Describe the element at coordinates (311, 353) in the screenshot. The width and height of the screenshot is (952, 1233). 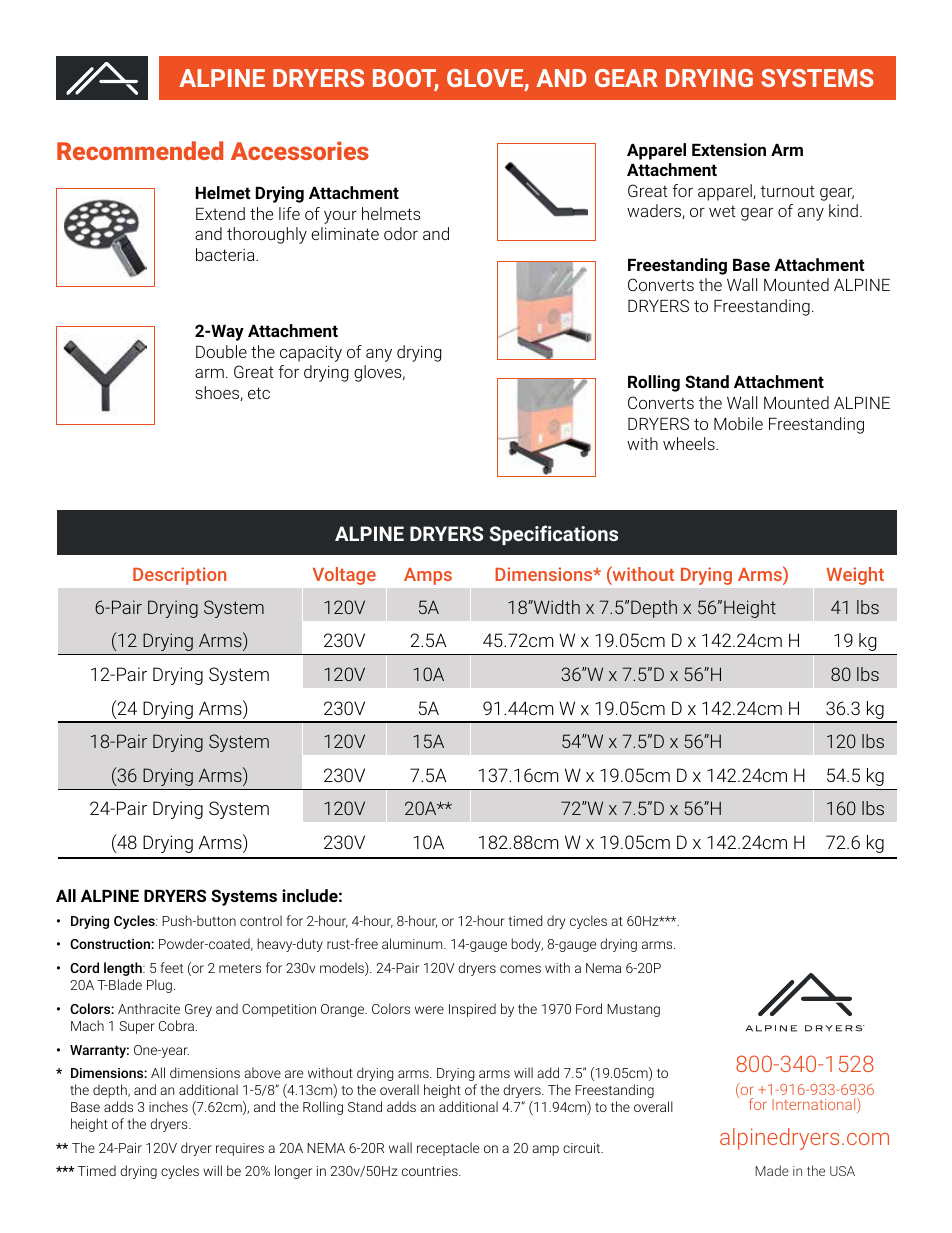
I see `capacity` at that location.
